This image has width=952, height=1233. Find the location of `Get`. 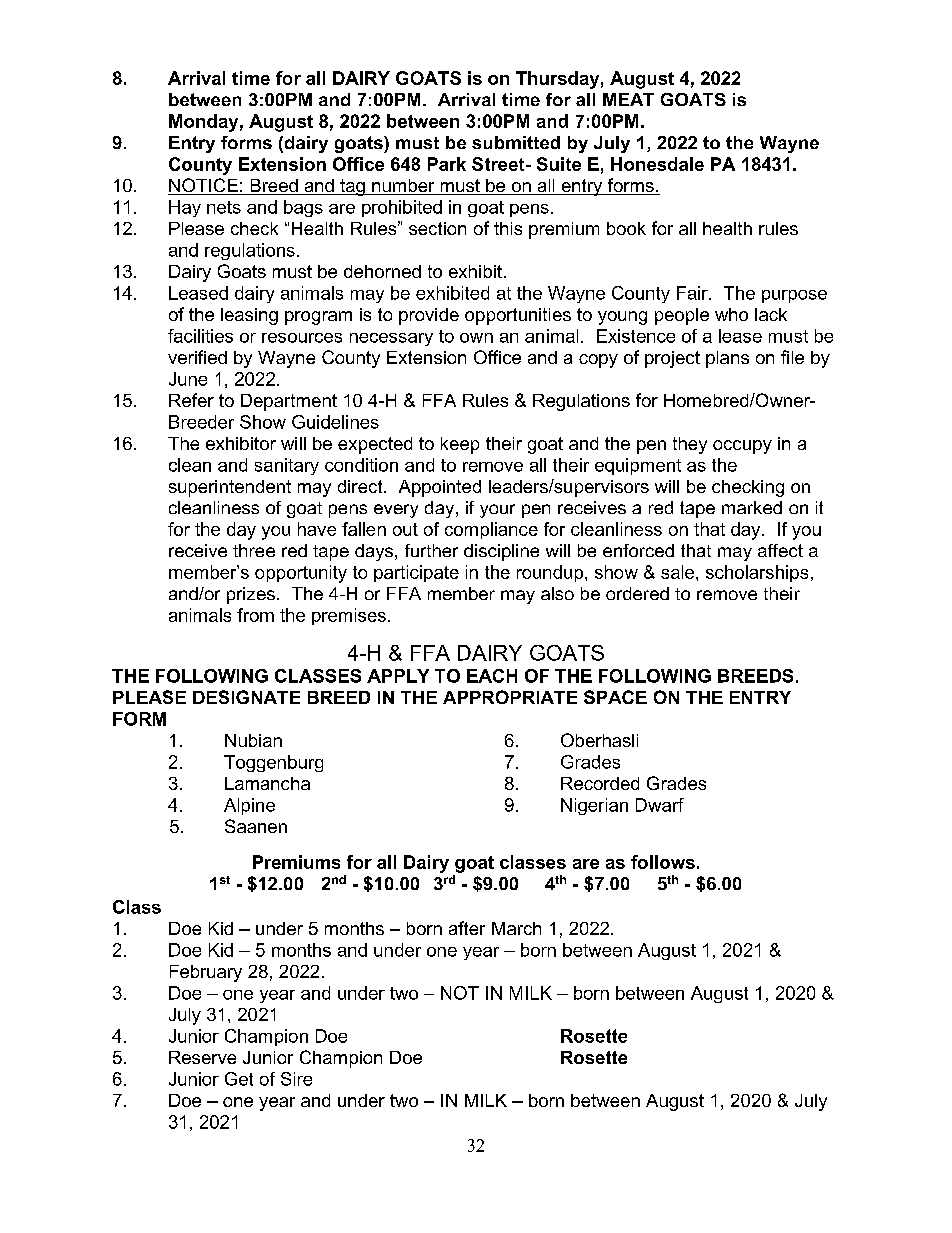

Get is located at coordinates (239, 1079).
